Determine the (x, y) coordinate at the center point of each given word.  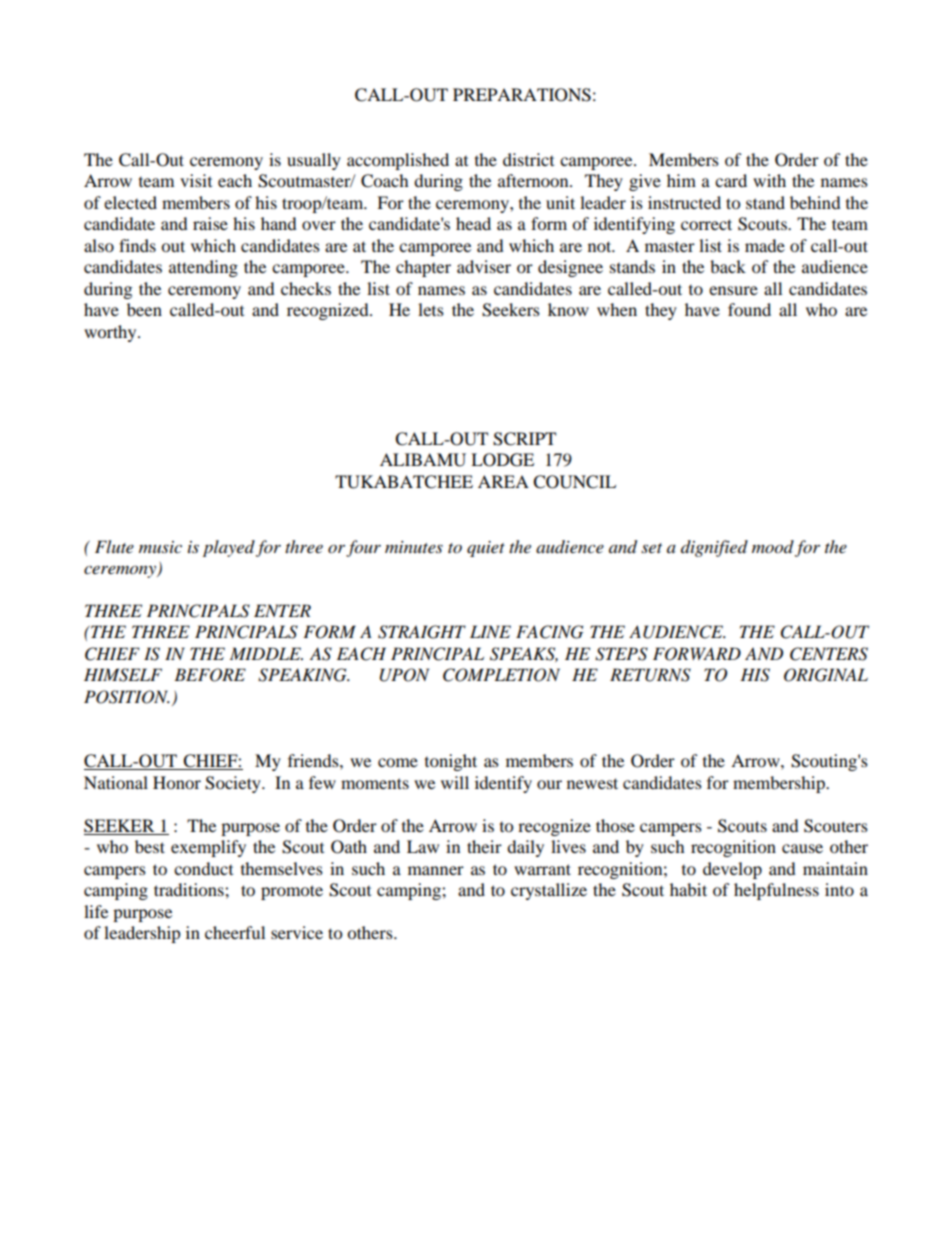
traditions (190, 889)
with (769, 180)
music (160, 547)
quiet (486, 549)
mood (773, 547)
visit (196, 180)
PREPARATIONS (522, 95)
